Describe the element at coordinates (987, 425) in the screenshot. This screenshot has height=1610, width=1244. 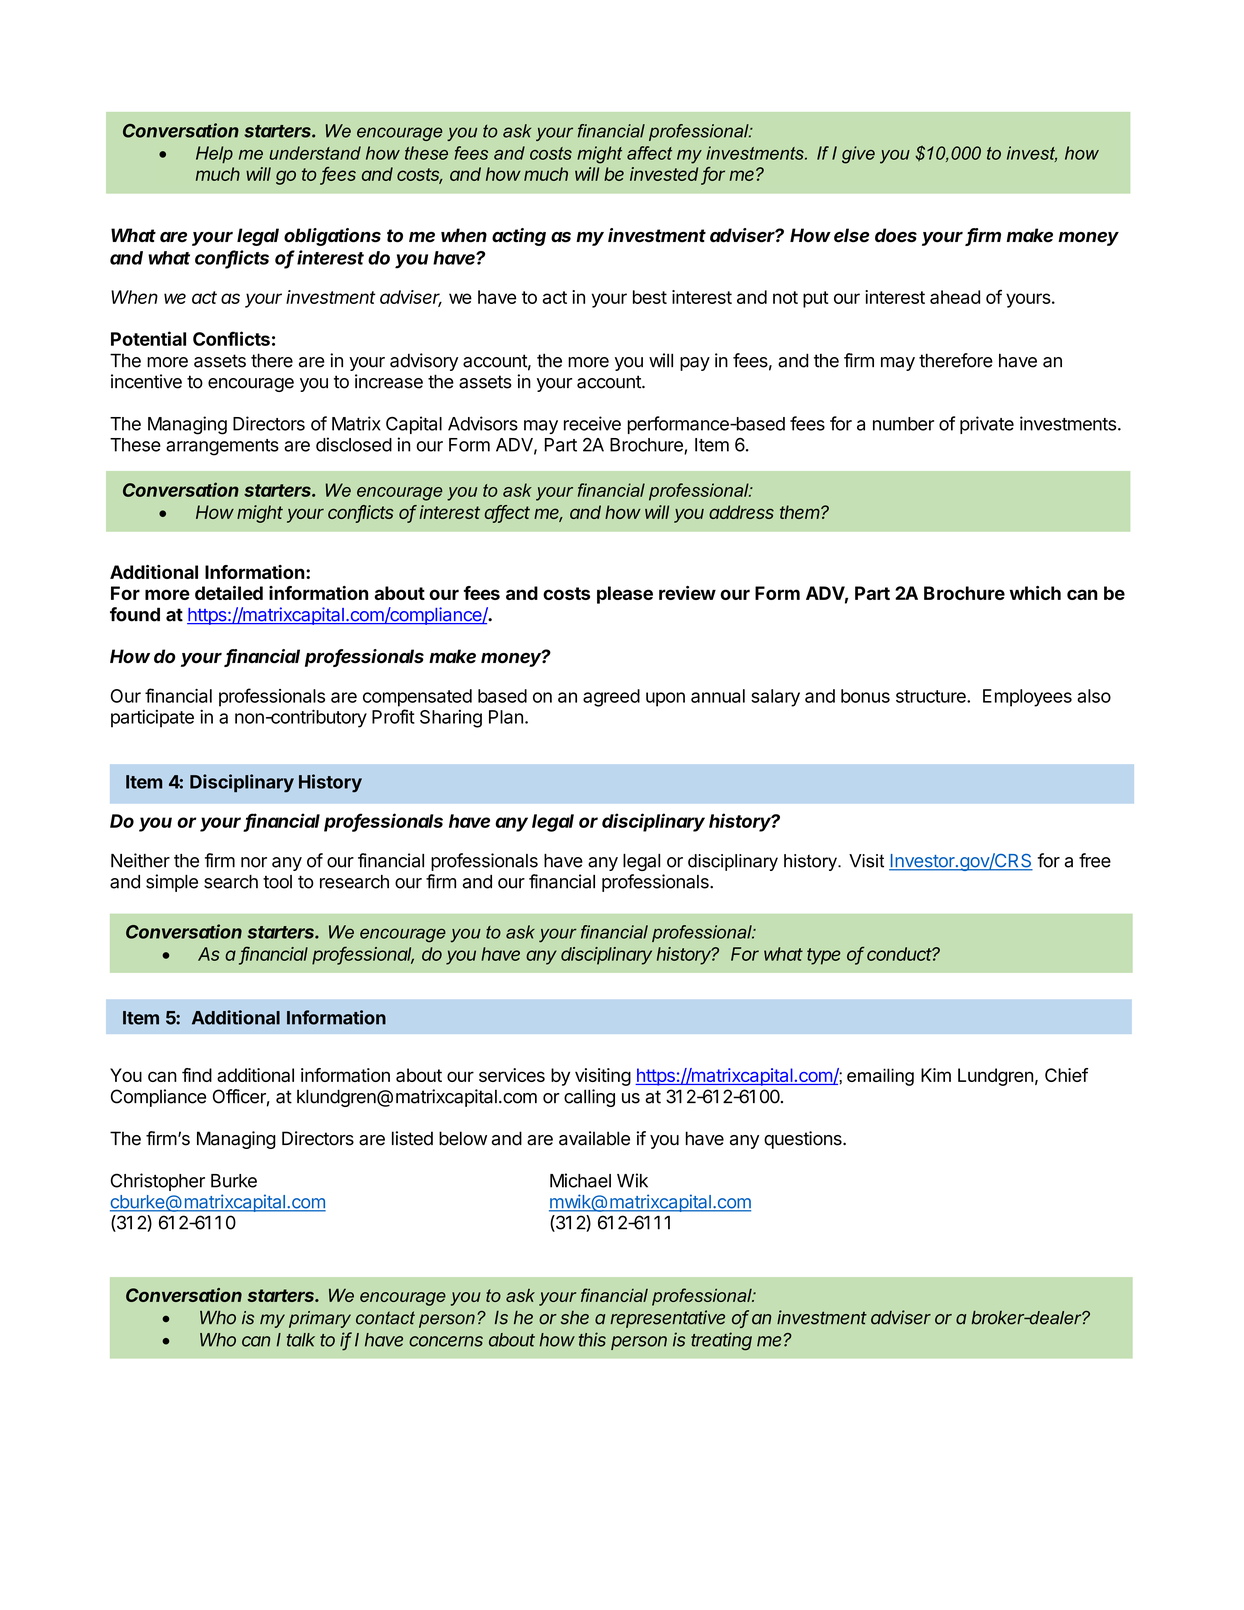
I see `private` at that location.
